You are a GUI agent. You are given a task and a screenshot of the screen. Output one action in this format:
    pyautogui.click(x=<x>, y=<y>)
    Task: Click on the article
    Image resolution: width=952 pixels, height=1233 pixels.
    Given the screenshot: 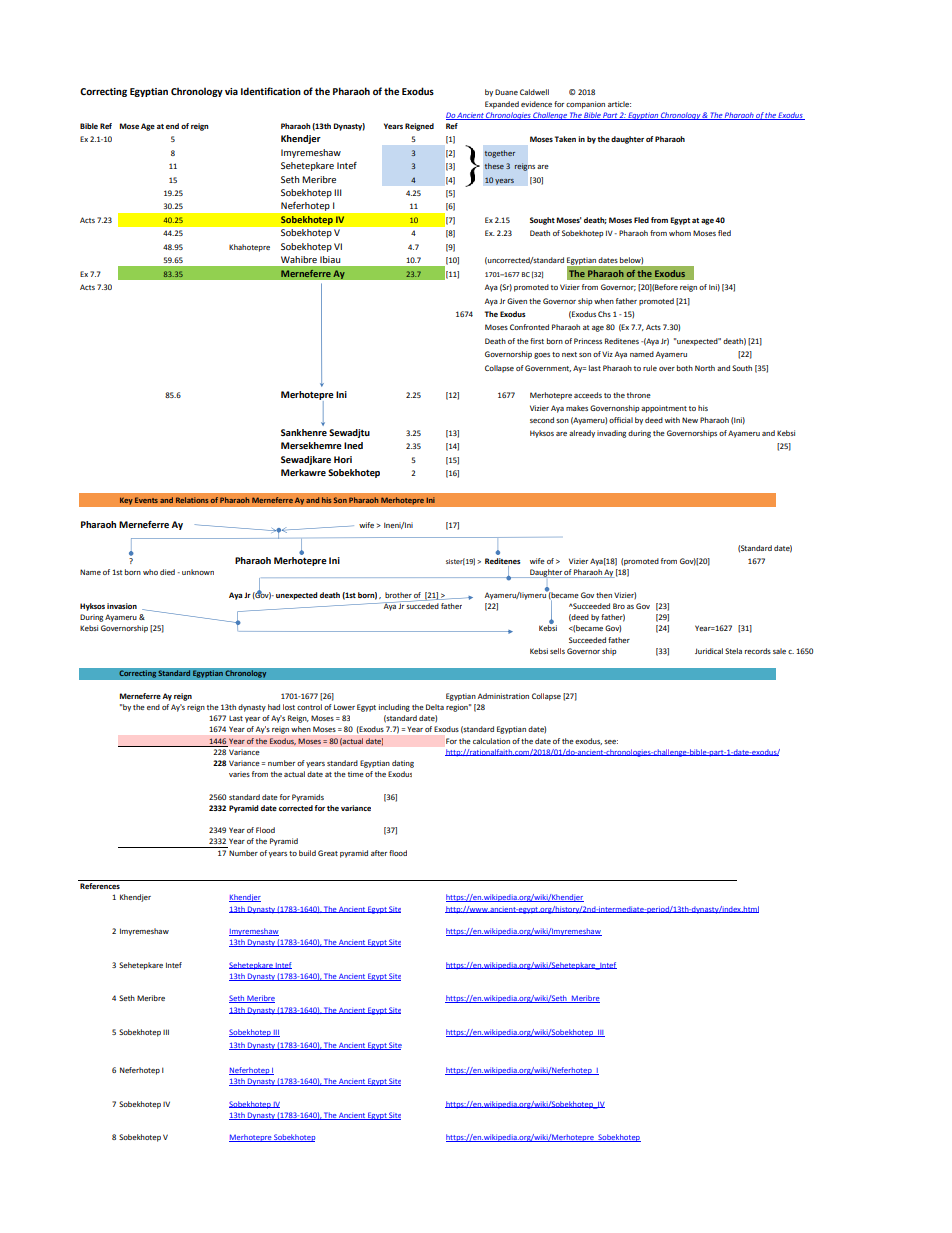 What is the action you would take?
    pyautogui.click(x=619, y=104)
